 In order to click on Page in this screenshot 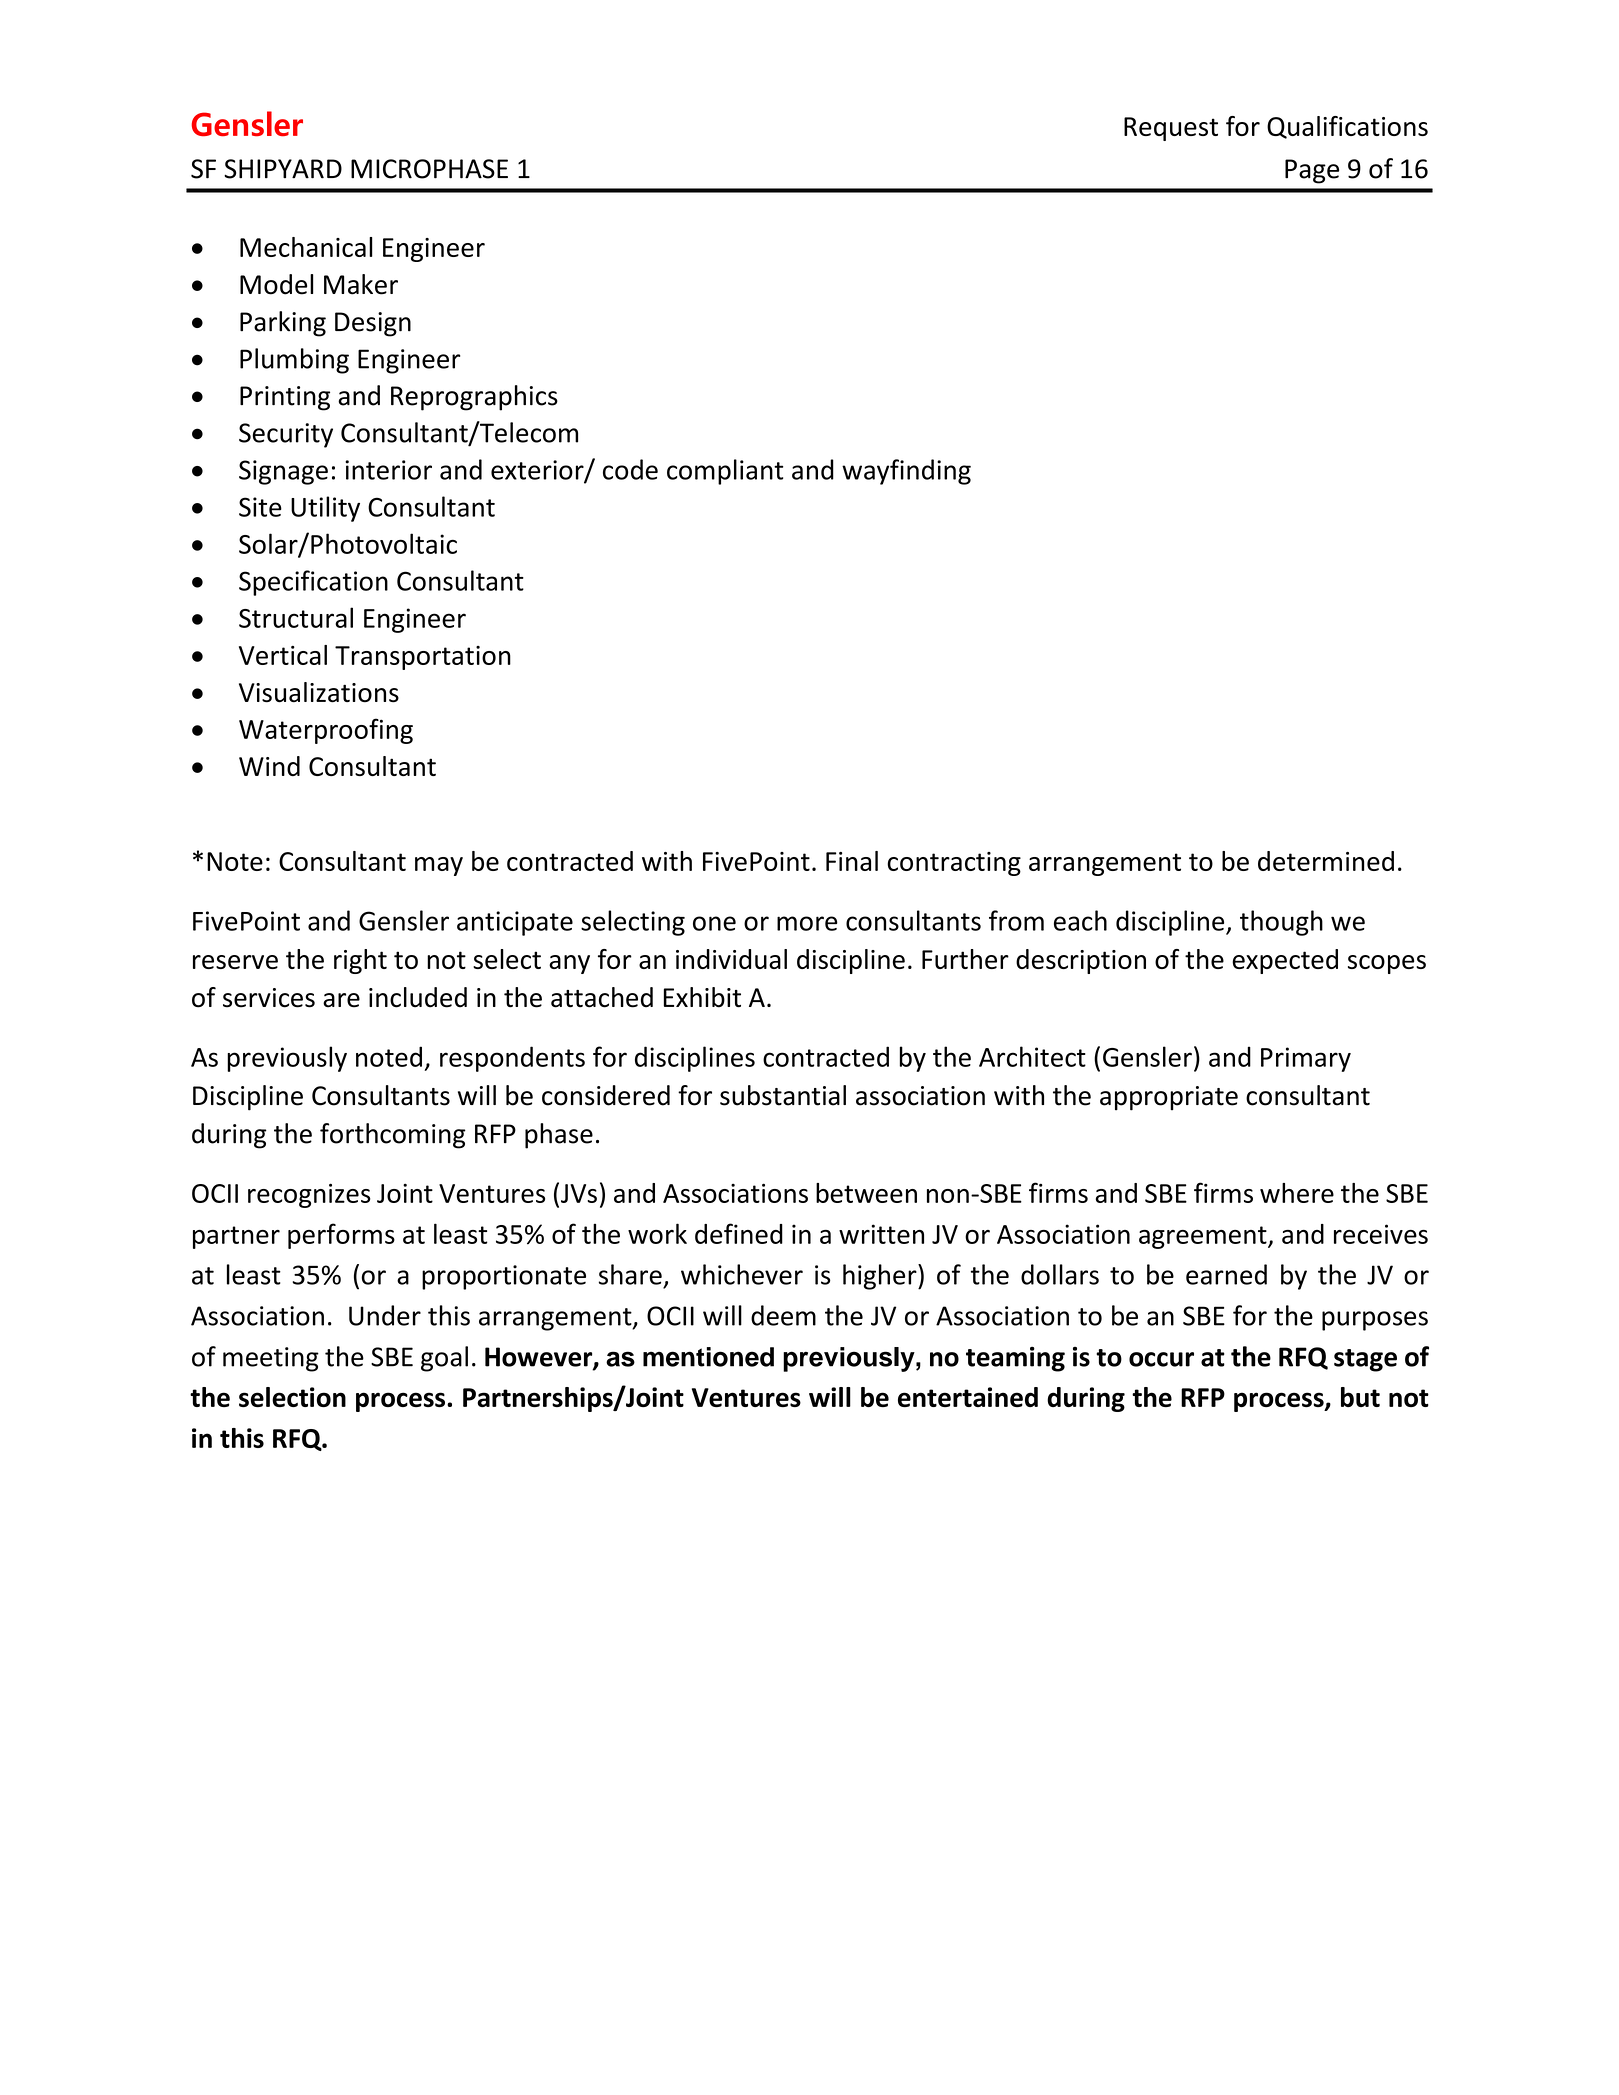, I will do `click(1312, 171)`.
